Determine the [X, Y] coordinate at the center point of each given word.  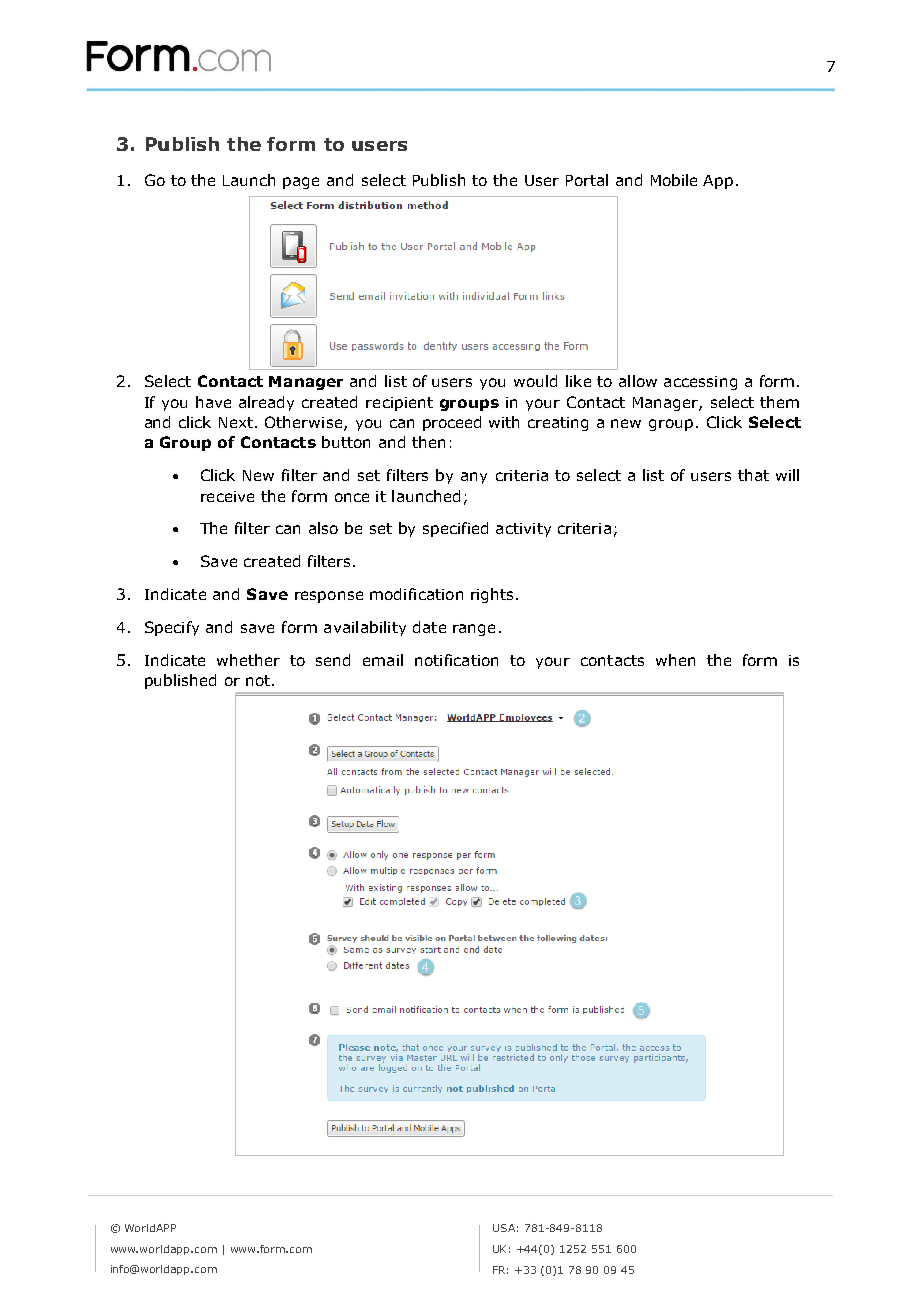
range [474, 630]
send [333, 660]
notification [456, 660]
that [753, 475]
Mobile [674, 180]
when [675, 660]
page [301, 183]
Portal [587, 180]
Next [237, 422]
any [474, 478]
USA [504, 1228]
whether [248, 660]
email [383, 660]
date [429, 627]
